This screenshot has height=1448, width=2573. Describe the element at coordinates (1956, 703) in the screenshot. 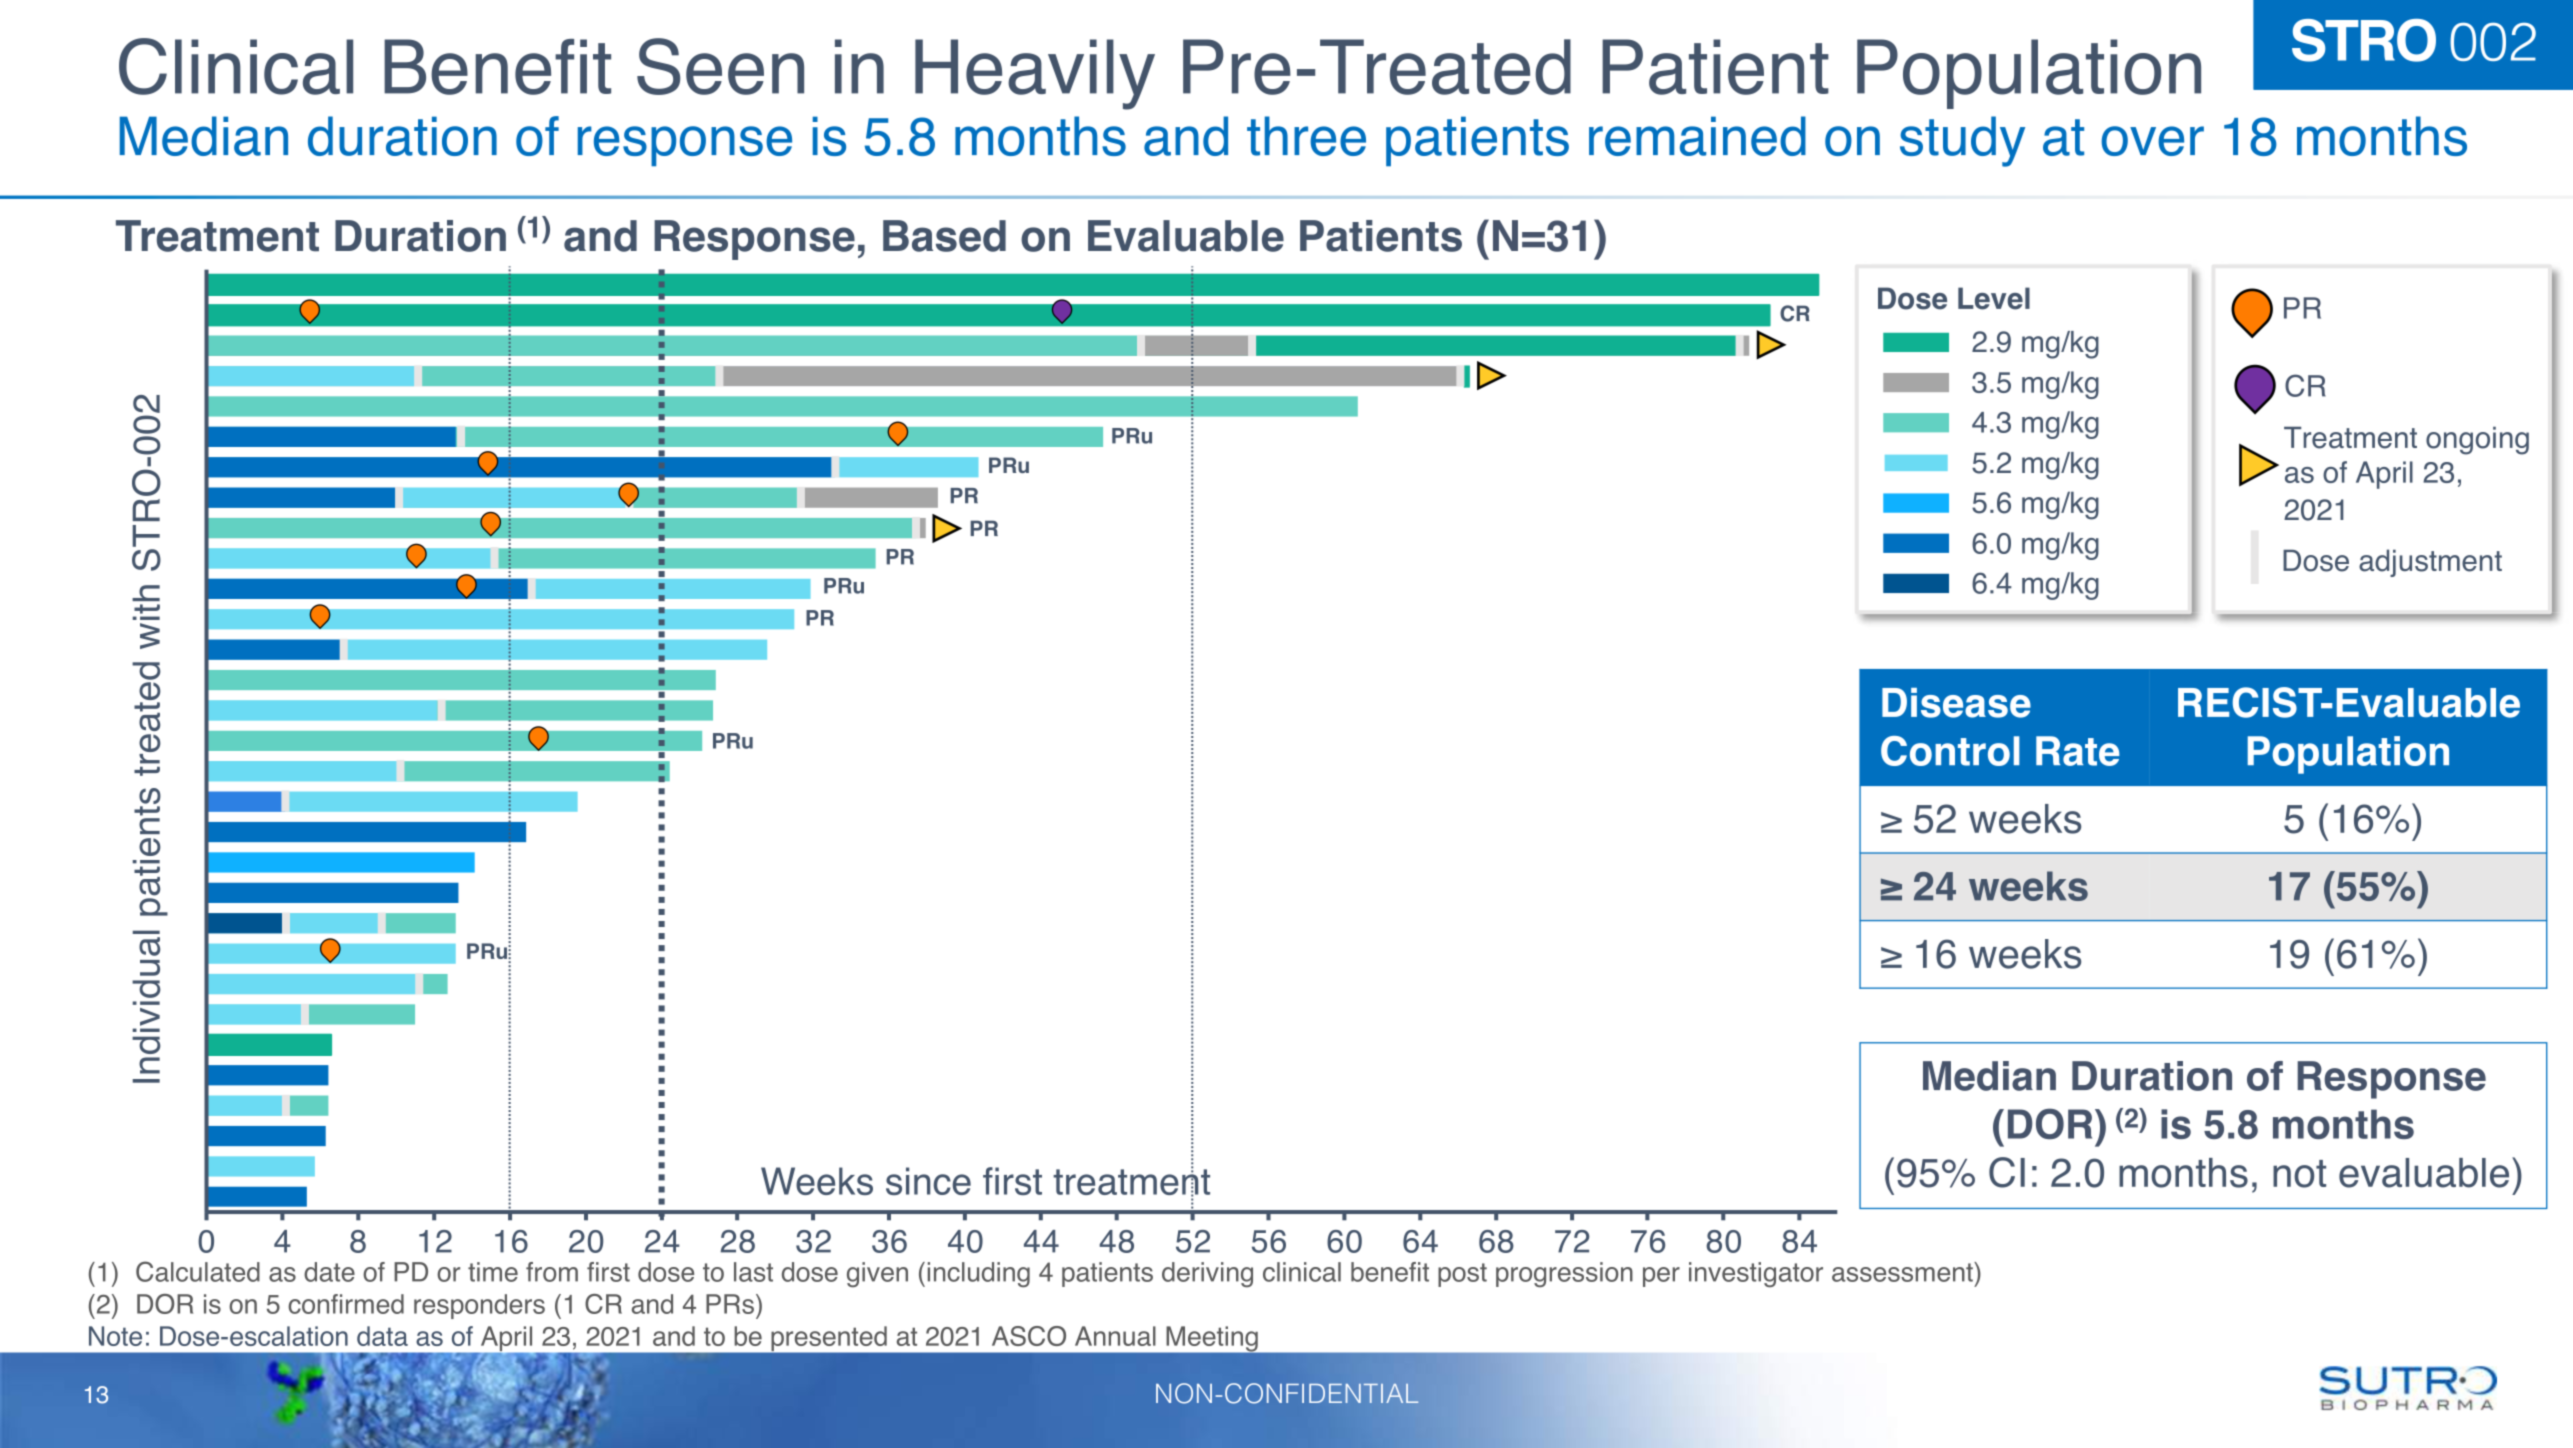

I see `Disease` at that location.
